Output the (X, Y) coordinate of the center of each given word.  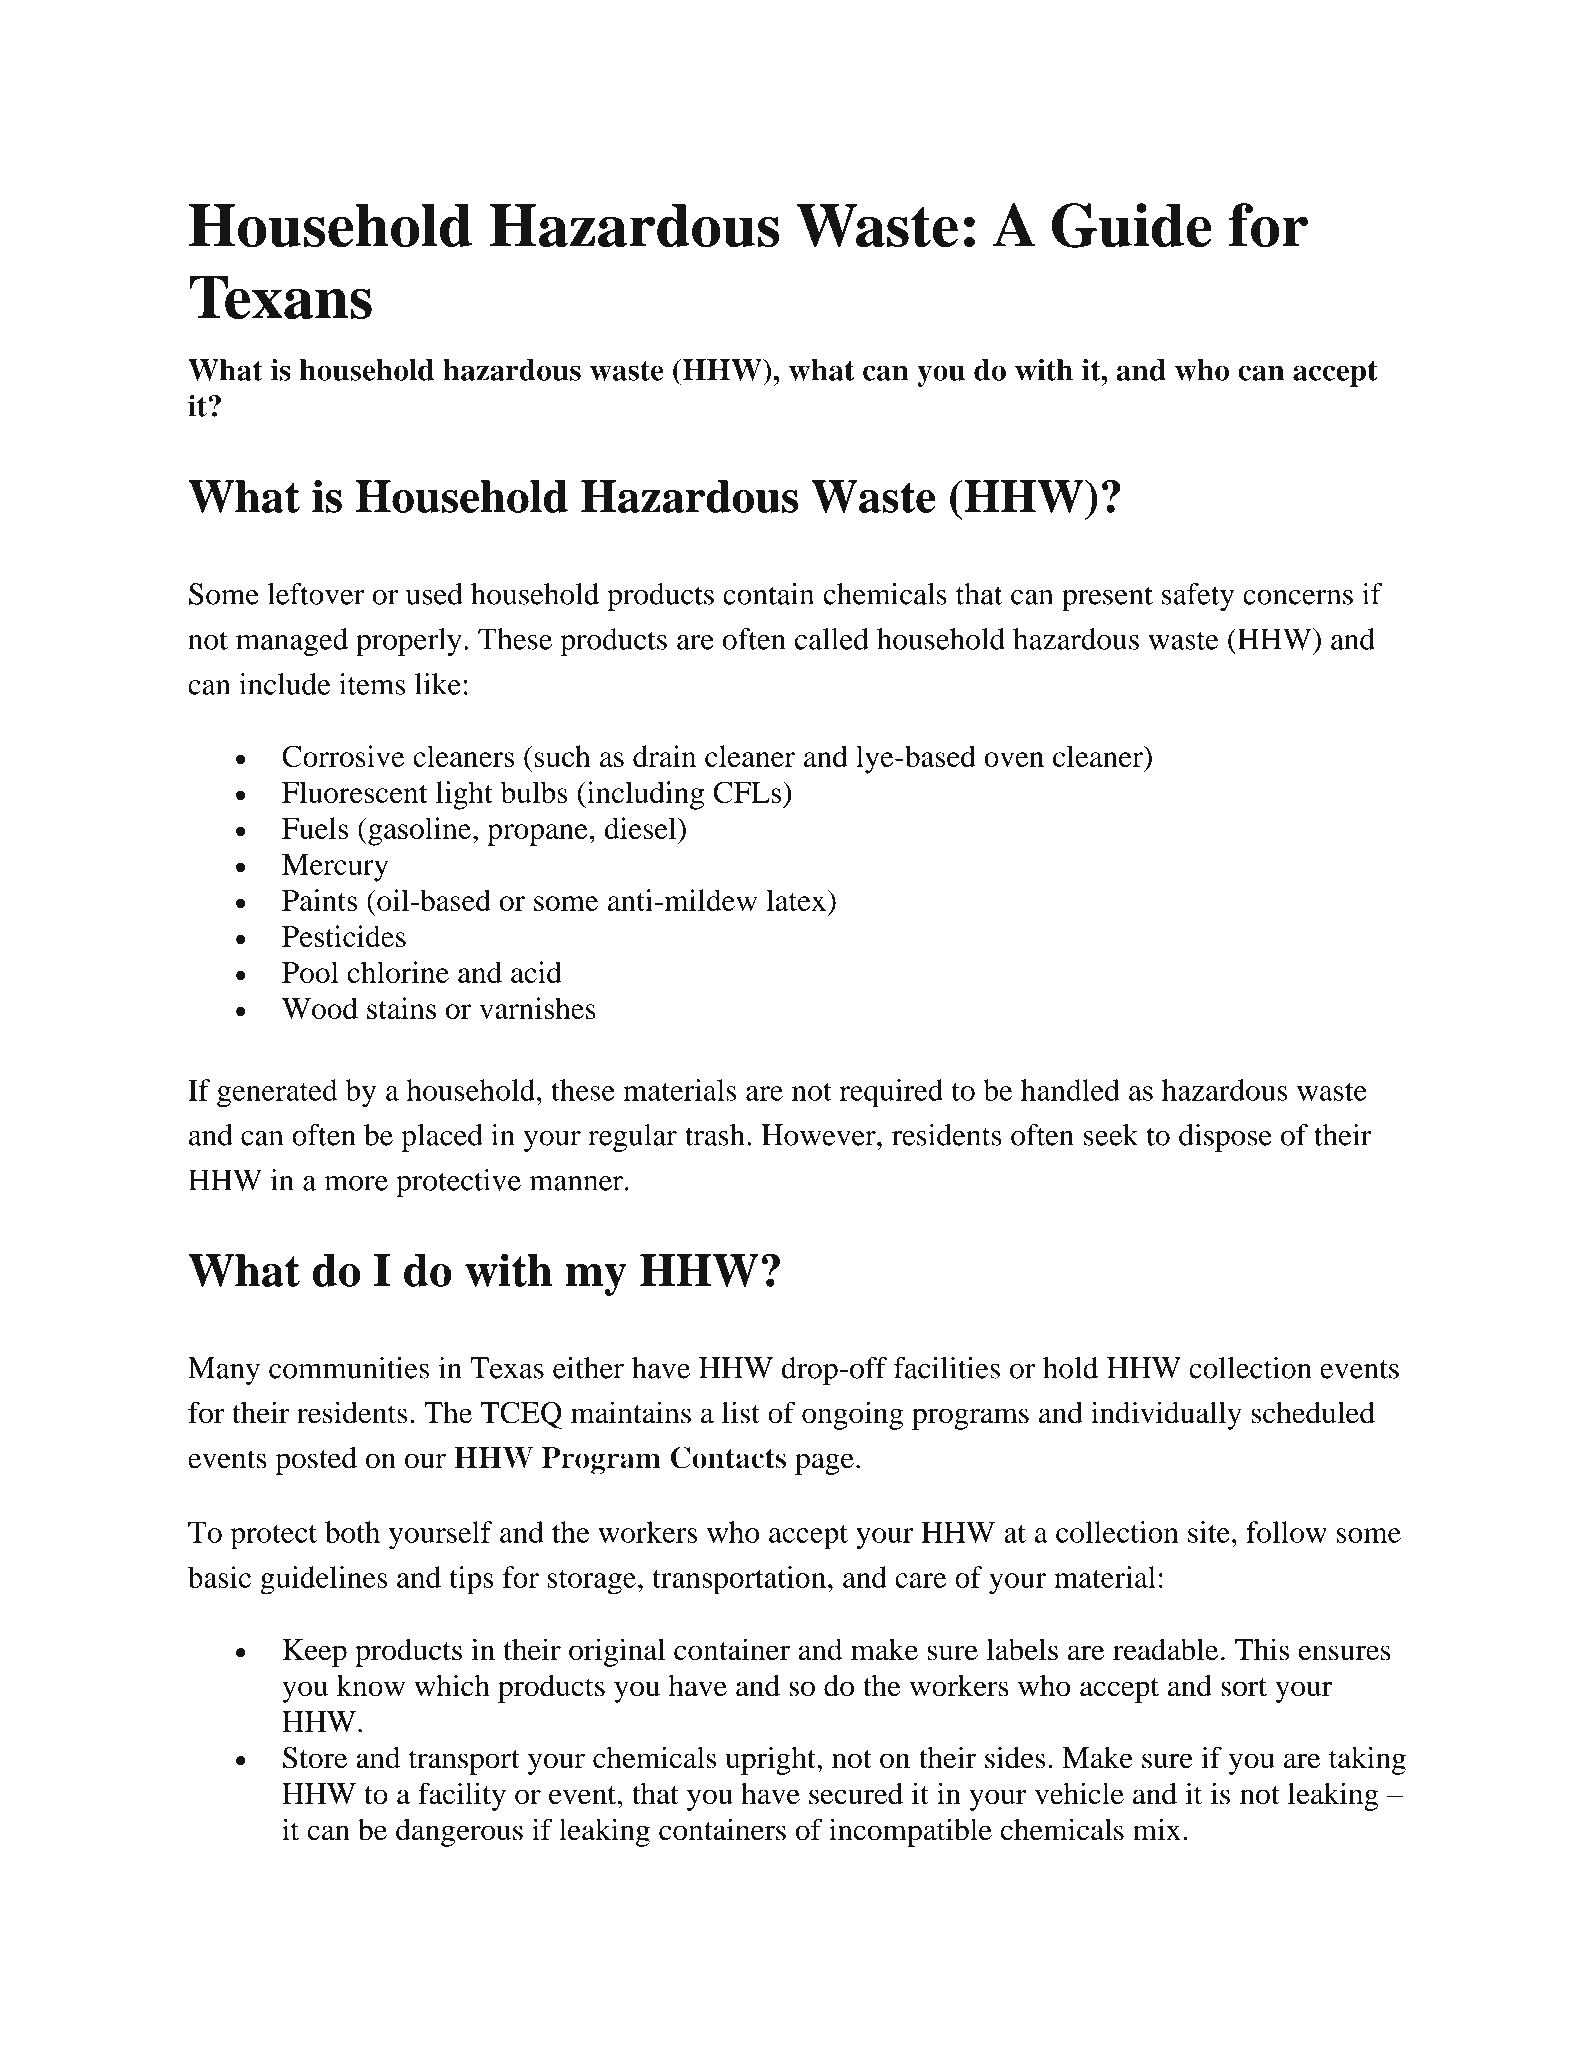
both (352, 1532)
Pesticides (344, 936)
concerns (1298, 597)
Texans (280, 298)
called (832, 639)
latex (796, 900)
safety (1198, 597)
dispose (1225, 1138)
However (819, 1135)
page (824, 1464)
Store (315, 1758)
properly (409, 642)
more (356, 1183)
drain (664, 756)
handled (1070, 1090)
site (1209, 1532)
